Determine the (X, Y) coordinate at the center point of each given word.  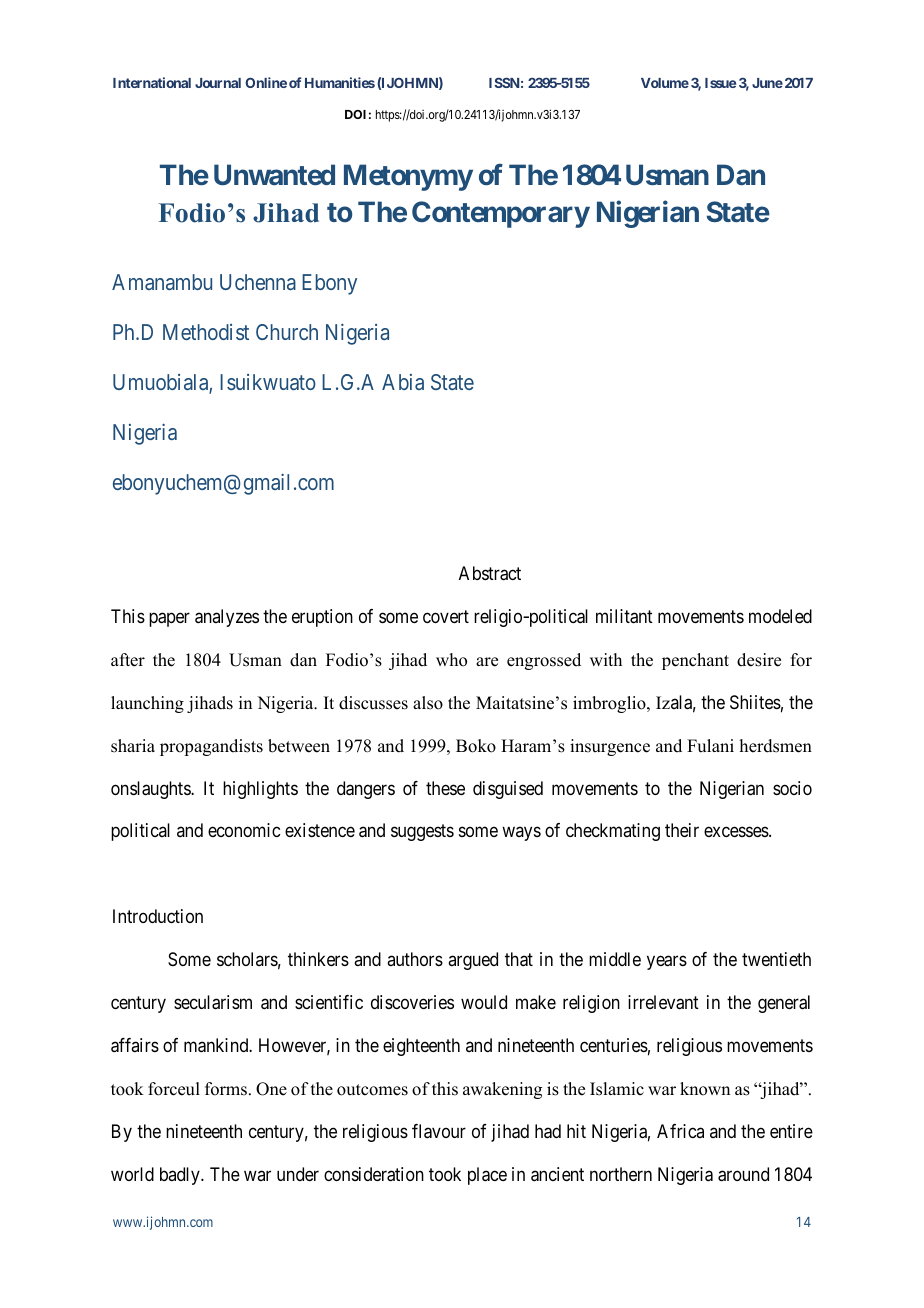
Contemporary (501, 214)
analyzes (227, 618)
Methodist (206, 332)
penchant (695, 661)
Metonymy (408, 177)
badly (181, 1176)
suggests (422, 833)
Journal (218, 83)
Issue (720, 83)
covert (446, 616)
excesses (737, 832)
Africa (680, 1131)
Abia (403, 382)
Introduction (158, 916)
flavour (439, 1131)
